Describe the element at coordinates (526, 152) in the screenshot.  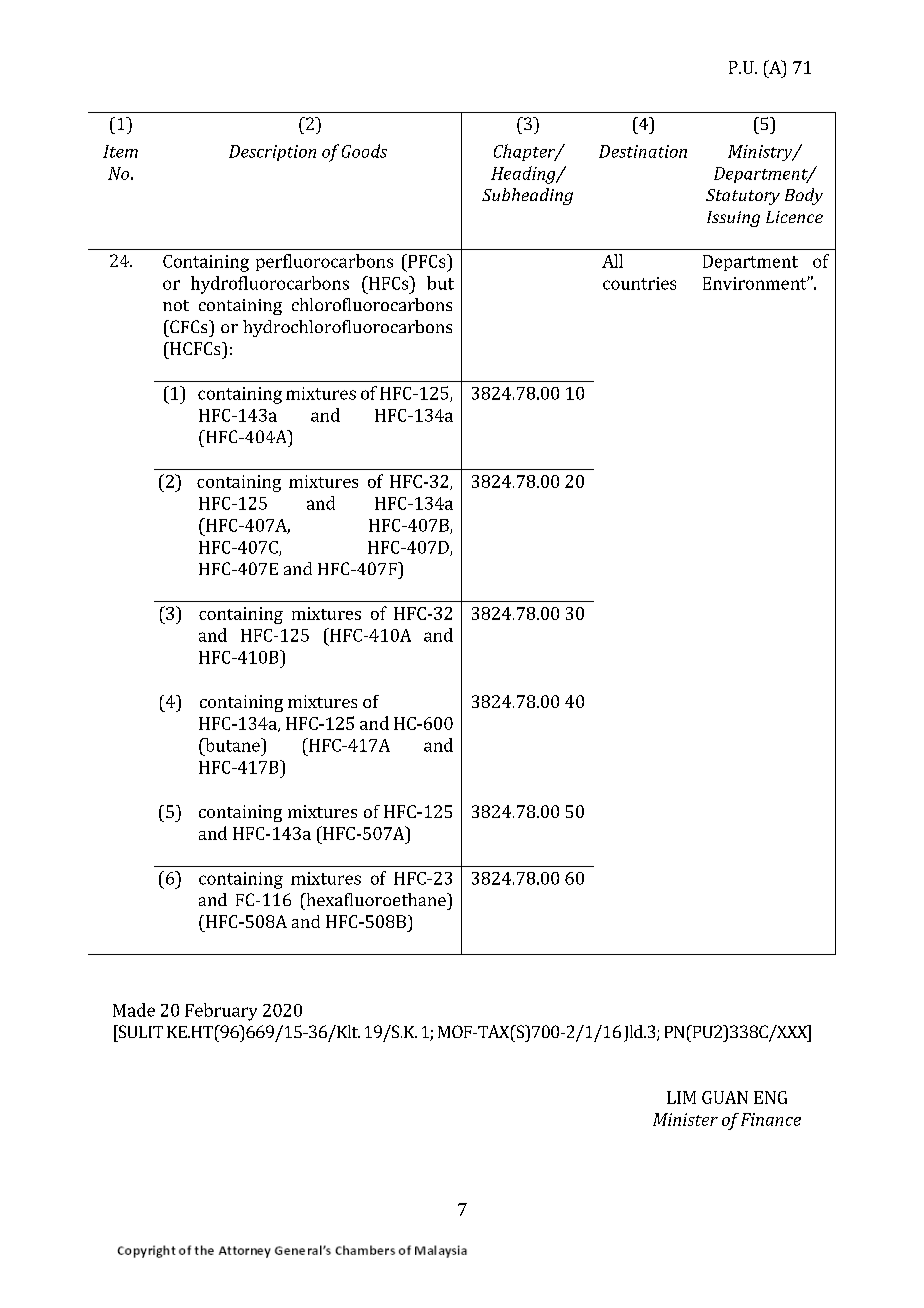
I see `Chapter` at that location.
